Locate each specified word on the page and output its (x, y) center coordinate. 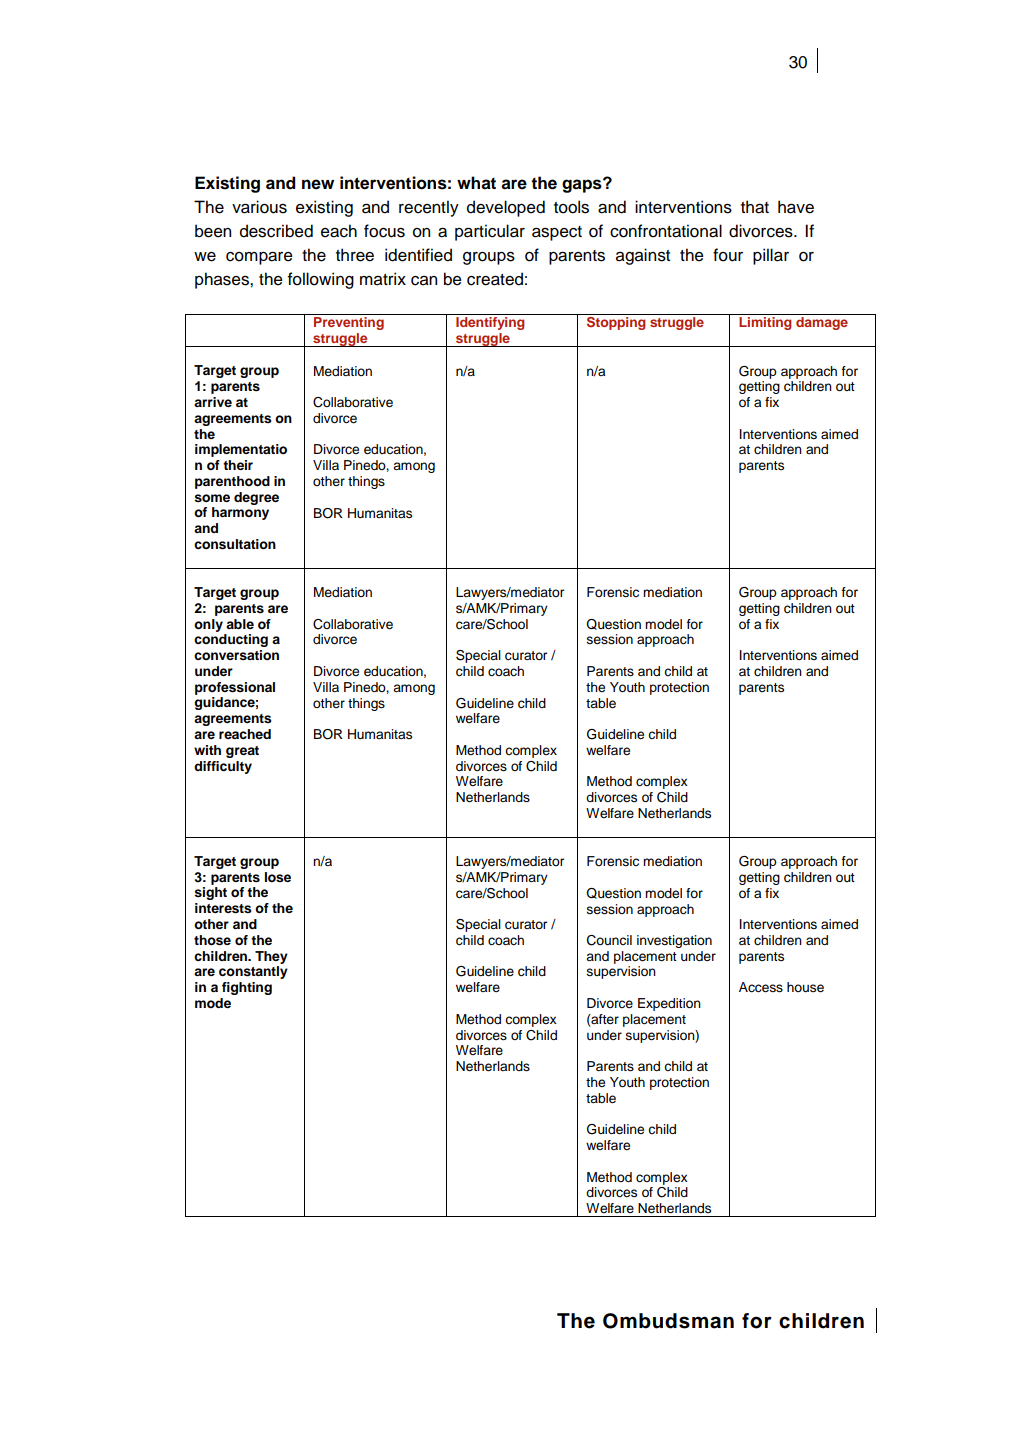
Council (609, 940)
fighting (247, 988)
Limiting (765, 323)
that (755, 207)
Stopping (616, 323)
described (276, 231)
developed (506, 208)
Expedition (669, 1004)
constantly (253, 972)
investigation (674, 941)
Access (761, 987)
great (242, 752)
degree (256, 498)
